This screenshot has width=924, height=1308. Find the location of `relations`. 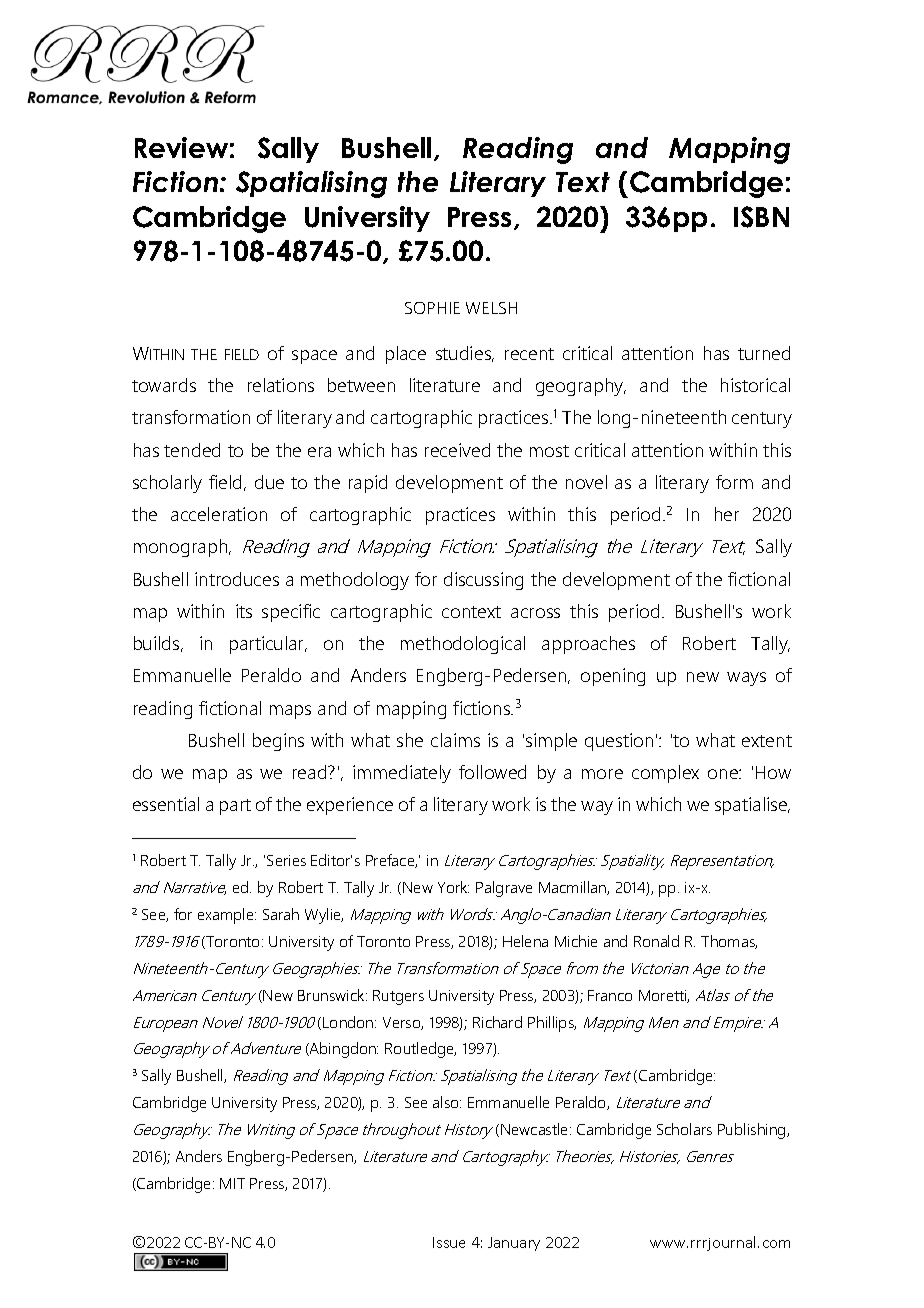

relations is located at coordinates (281, 385).
